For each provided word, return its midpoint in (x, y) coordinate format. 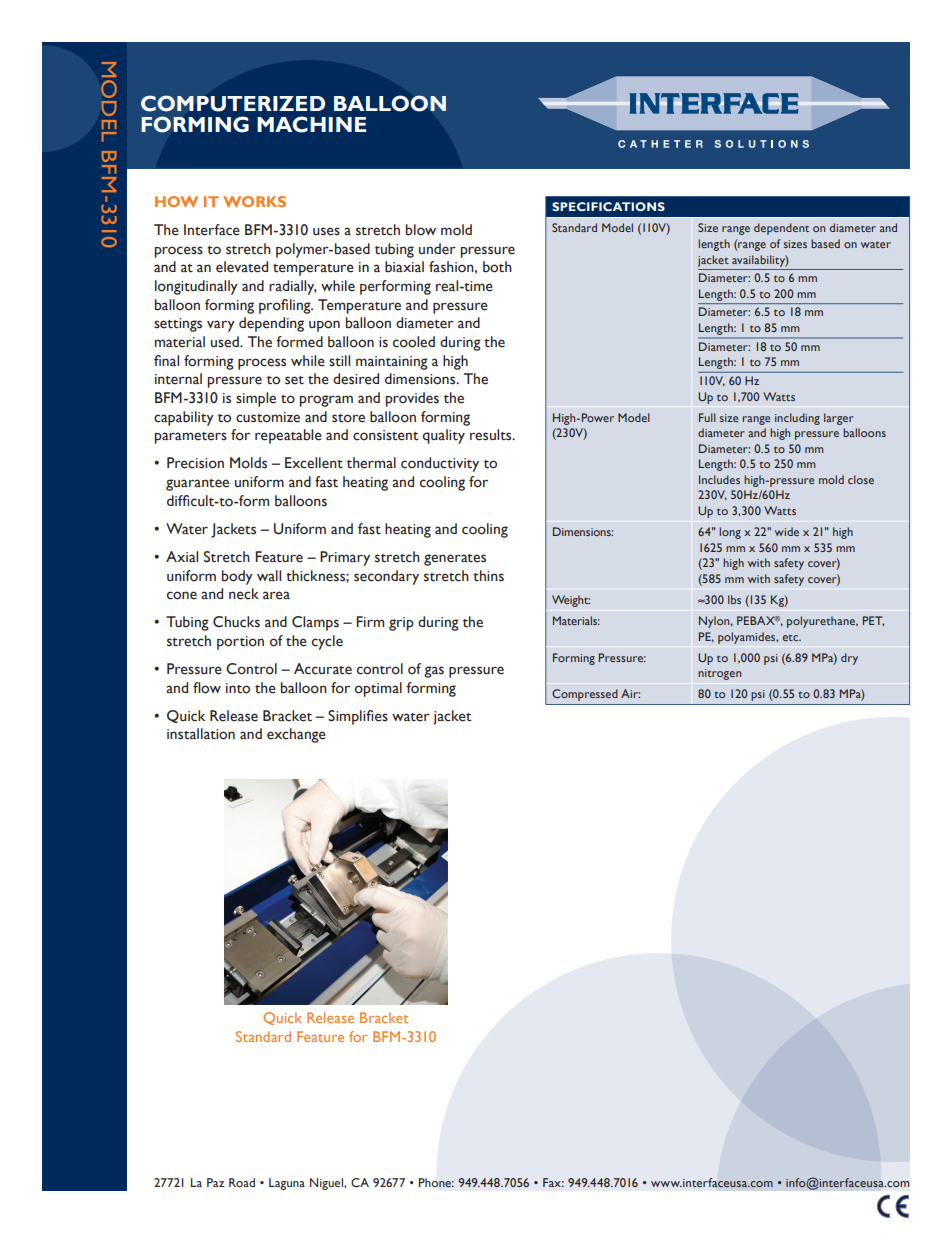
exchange (296, 735)
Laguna (287, 1184)
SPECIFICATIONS (608, 206)
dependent (781, 229)
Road (242, 1182)
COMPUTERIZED (233, 103)
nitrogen (719, 674)
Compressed (585, 695)
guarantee (197, 485)
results (492, 435)
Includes (719, 479)
